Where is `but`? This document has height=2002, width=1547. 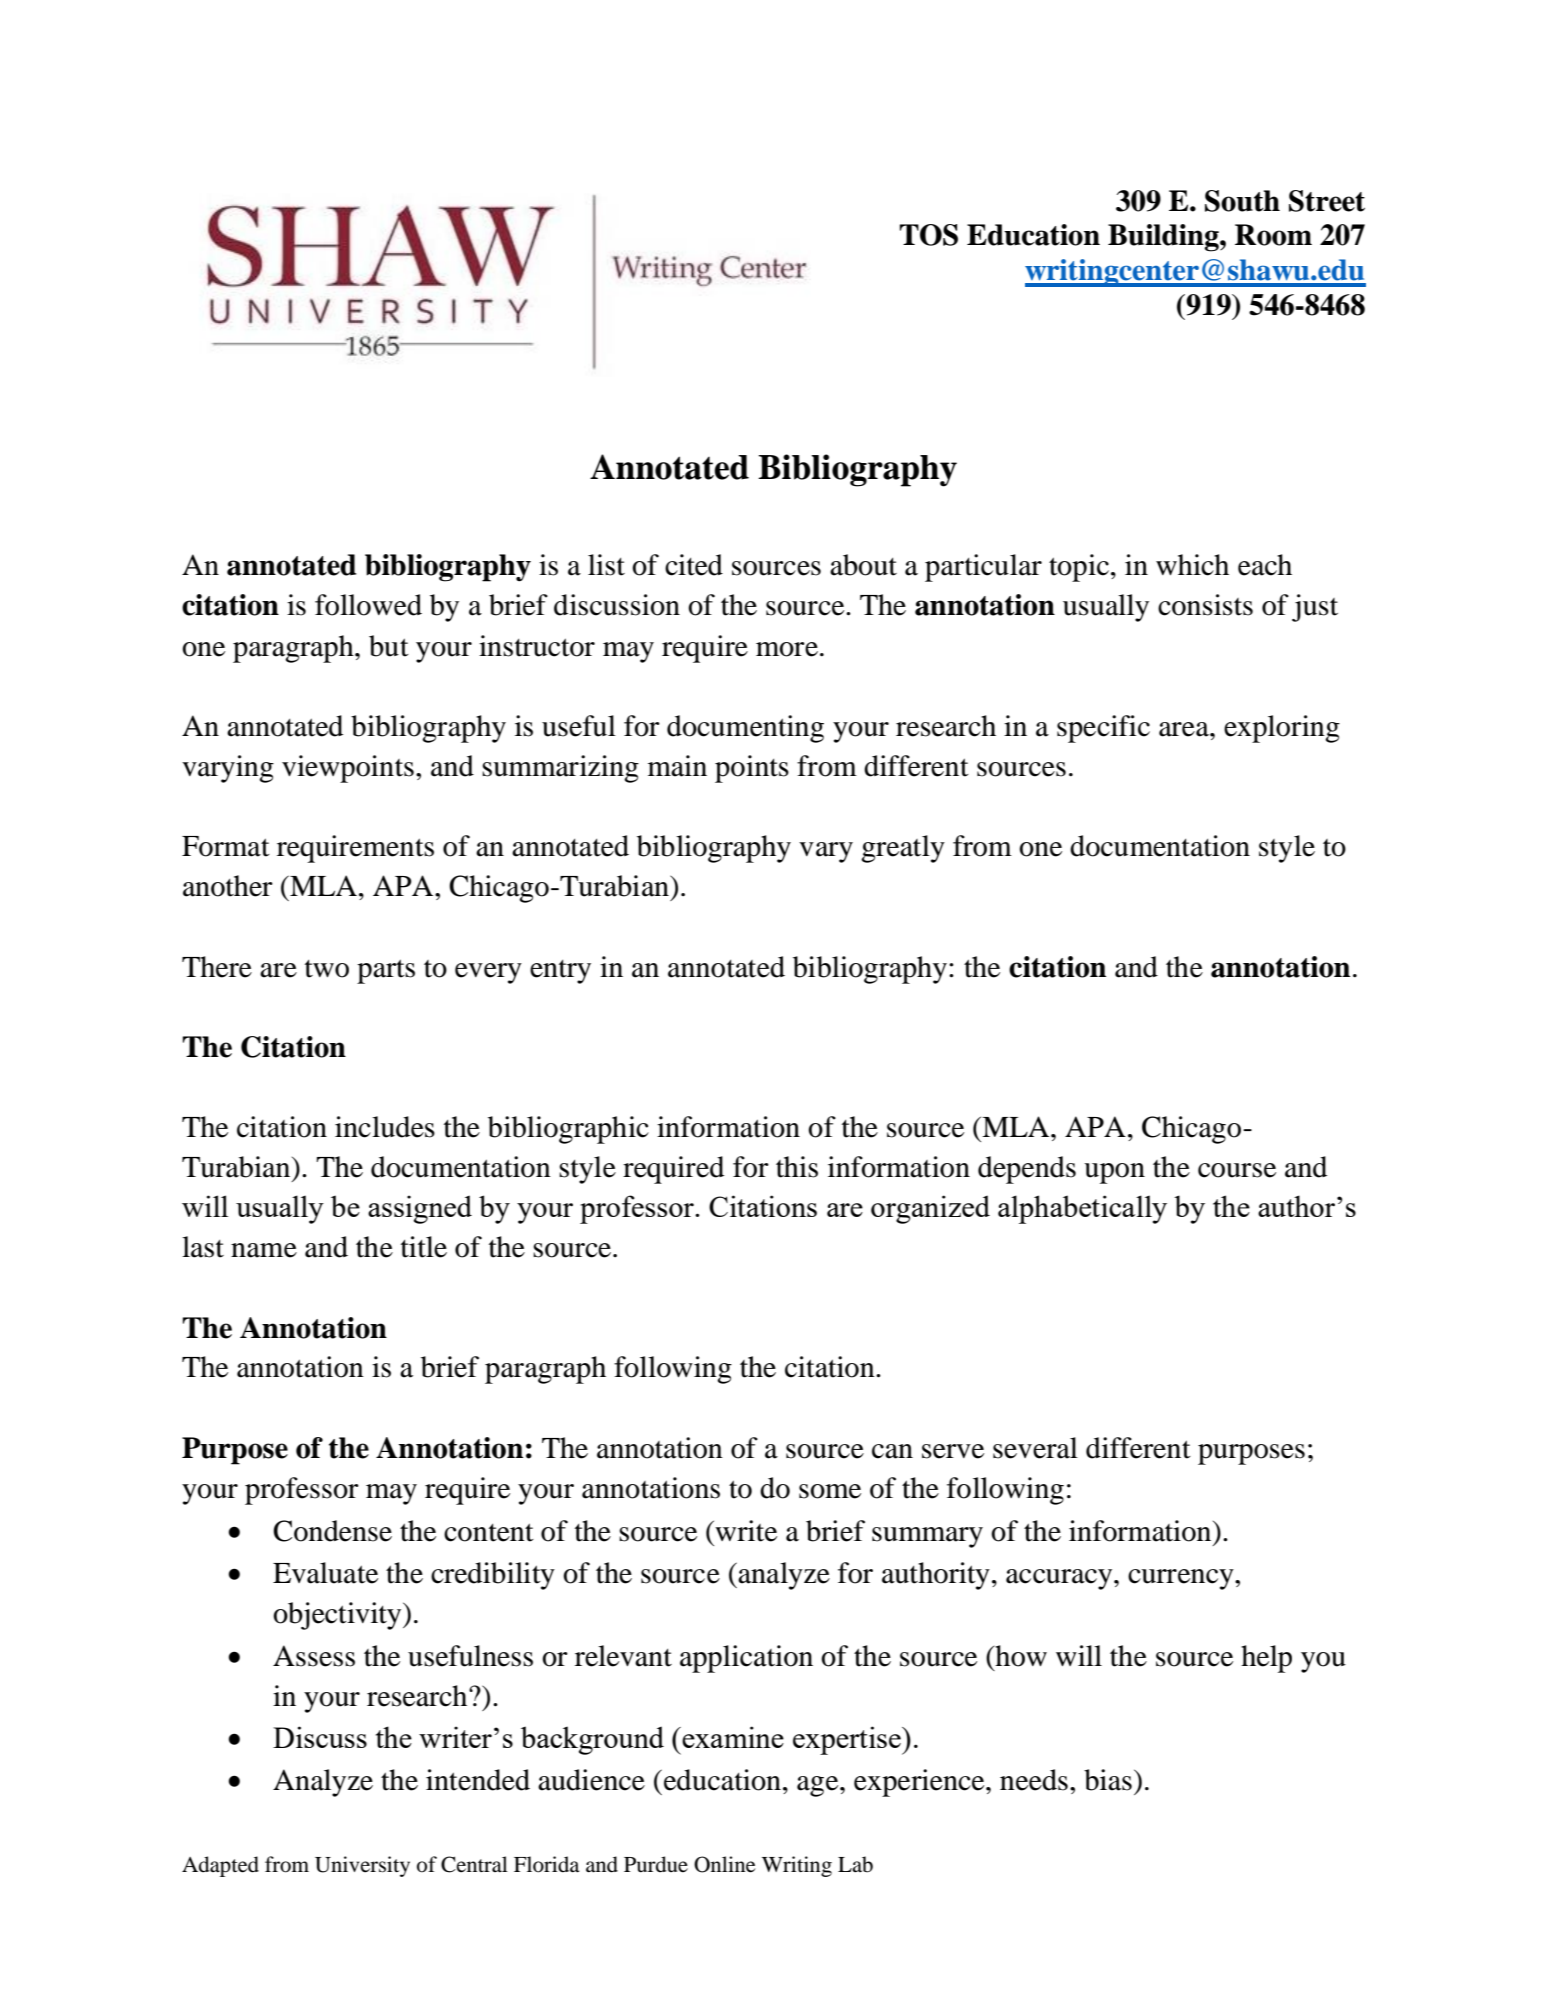 but is located at coordinates (389, 646).
